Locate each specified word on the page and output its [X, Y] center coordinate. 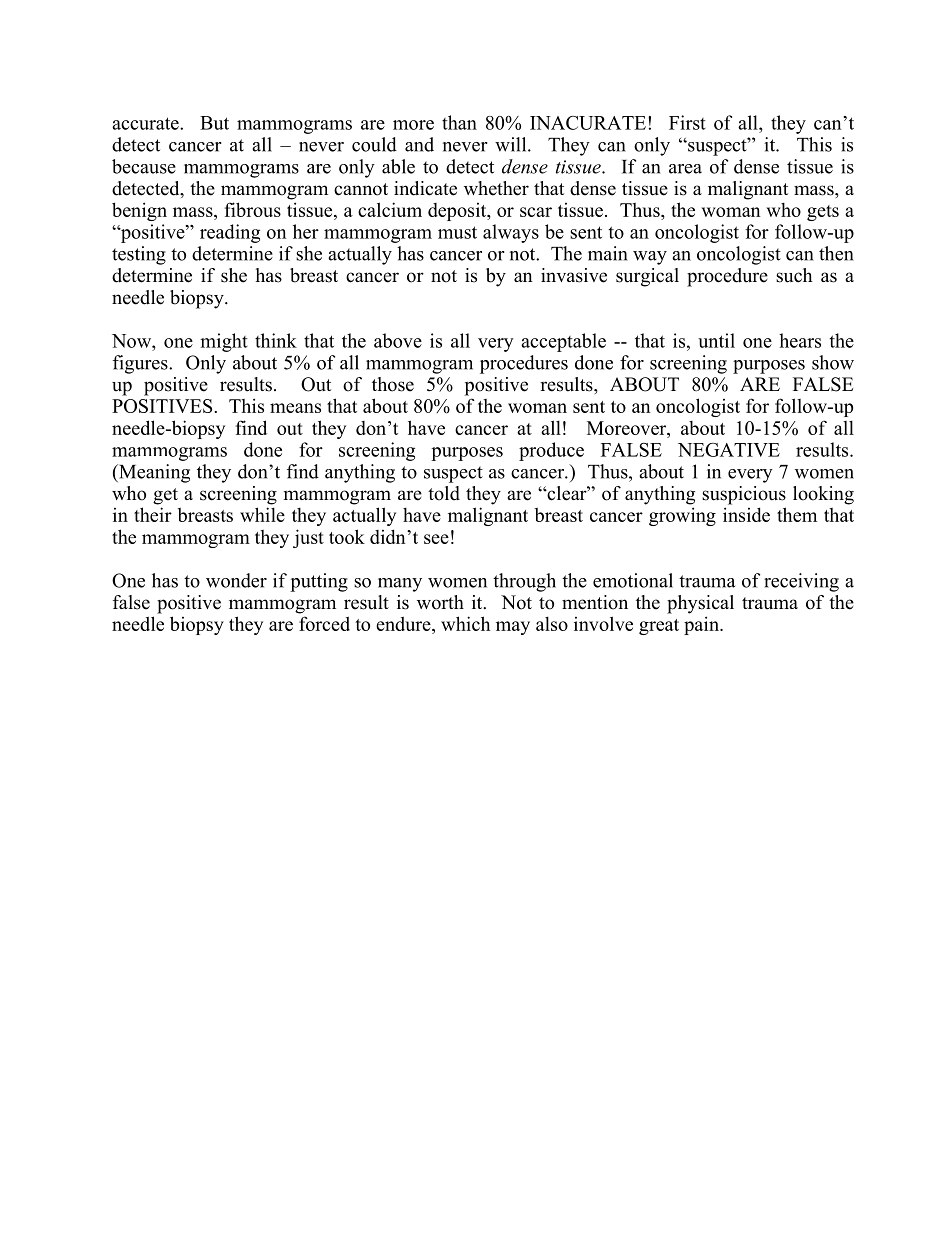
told [444, 493]
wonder [236, 580]
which [465, 623]
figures [141, 364]
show [833, 362]
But [214, 123]
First [687, 122]
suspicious [744, 495]
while [262, 514]
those [393, 384]
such [794, 275]
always [511, 233]
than [459, 122]
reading [230, 233]
